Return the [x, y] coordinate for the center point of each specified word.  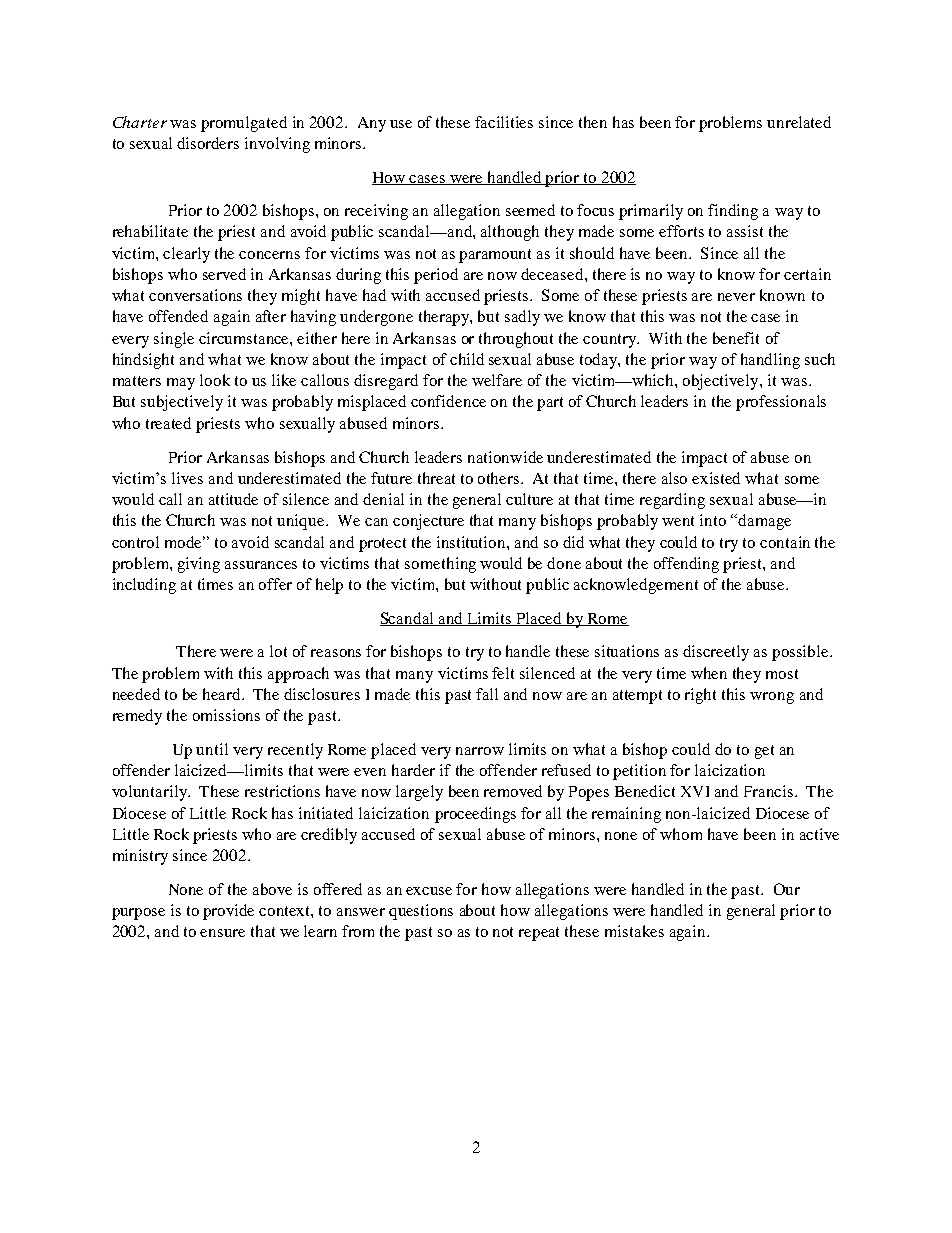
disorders [208, 143]
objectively [722, 382]
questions [421, 912]
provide [228, 912]
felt [503, 673]
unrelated [799, 122]
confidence [448, 401]
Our [787, 889]
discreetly [716, 653]
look [215, 380]
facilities [504, 122]
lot [278, 651]
